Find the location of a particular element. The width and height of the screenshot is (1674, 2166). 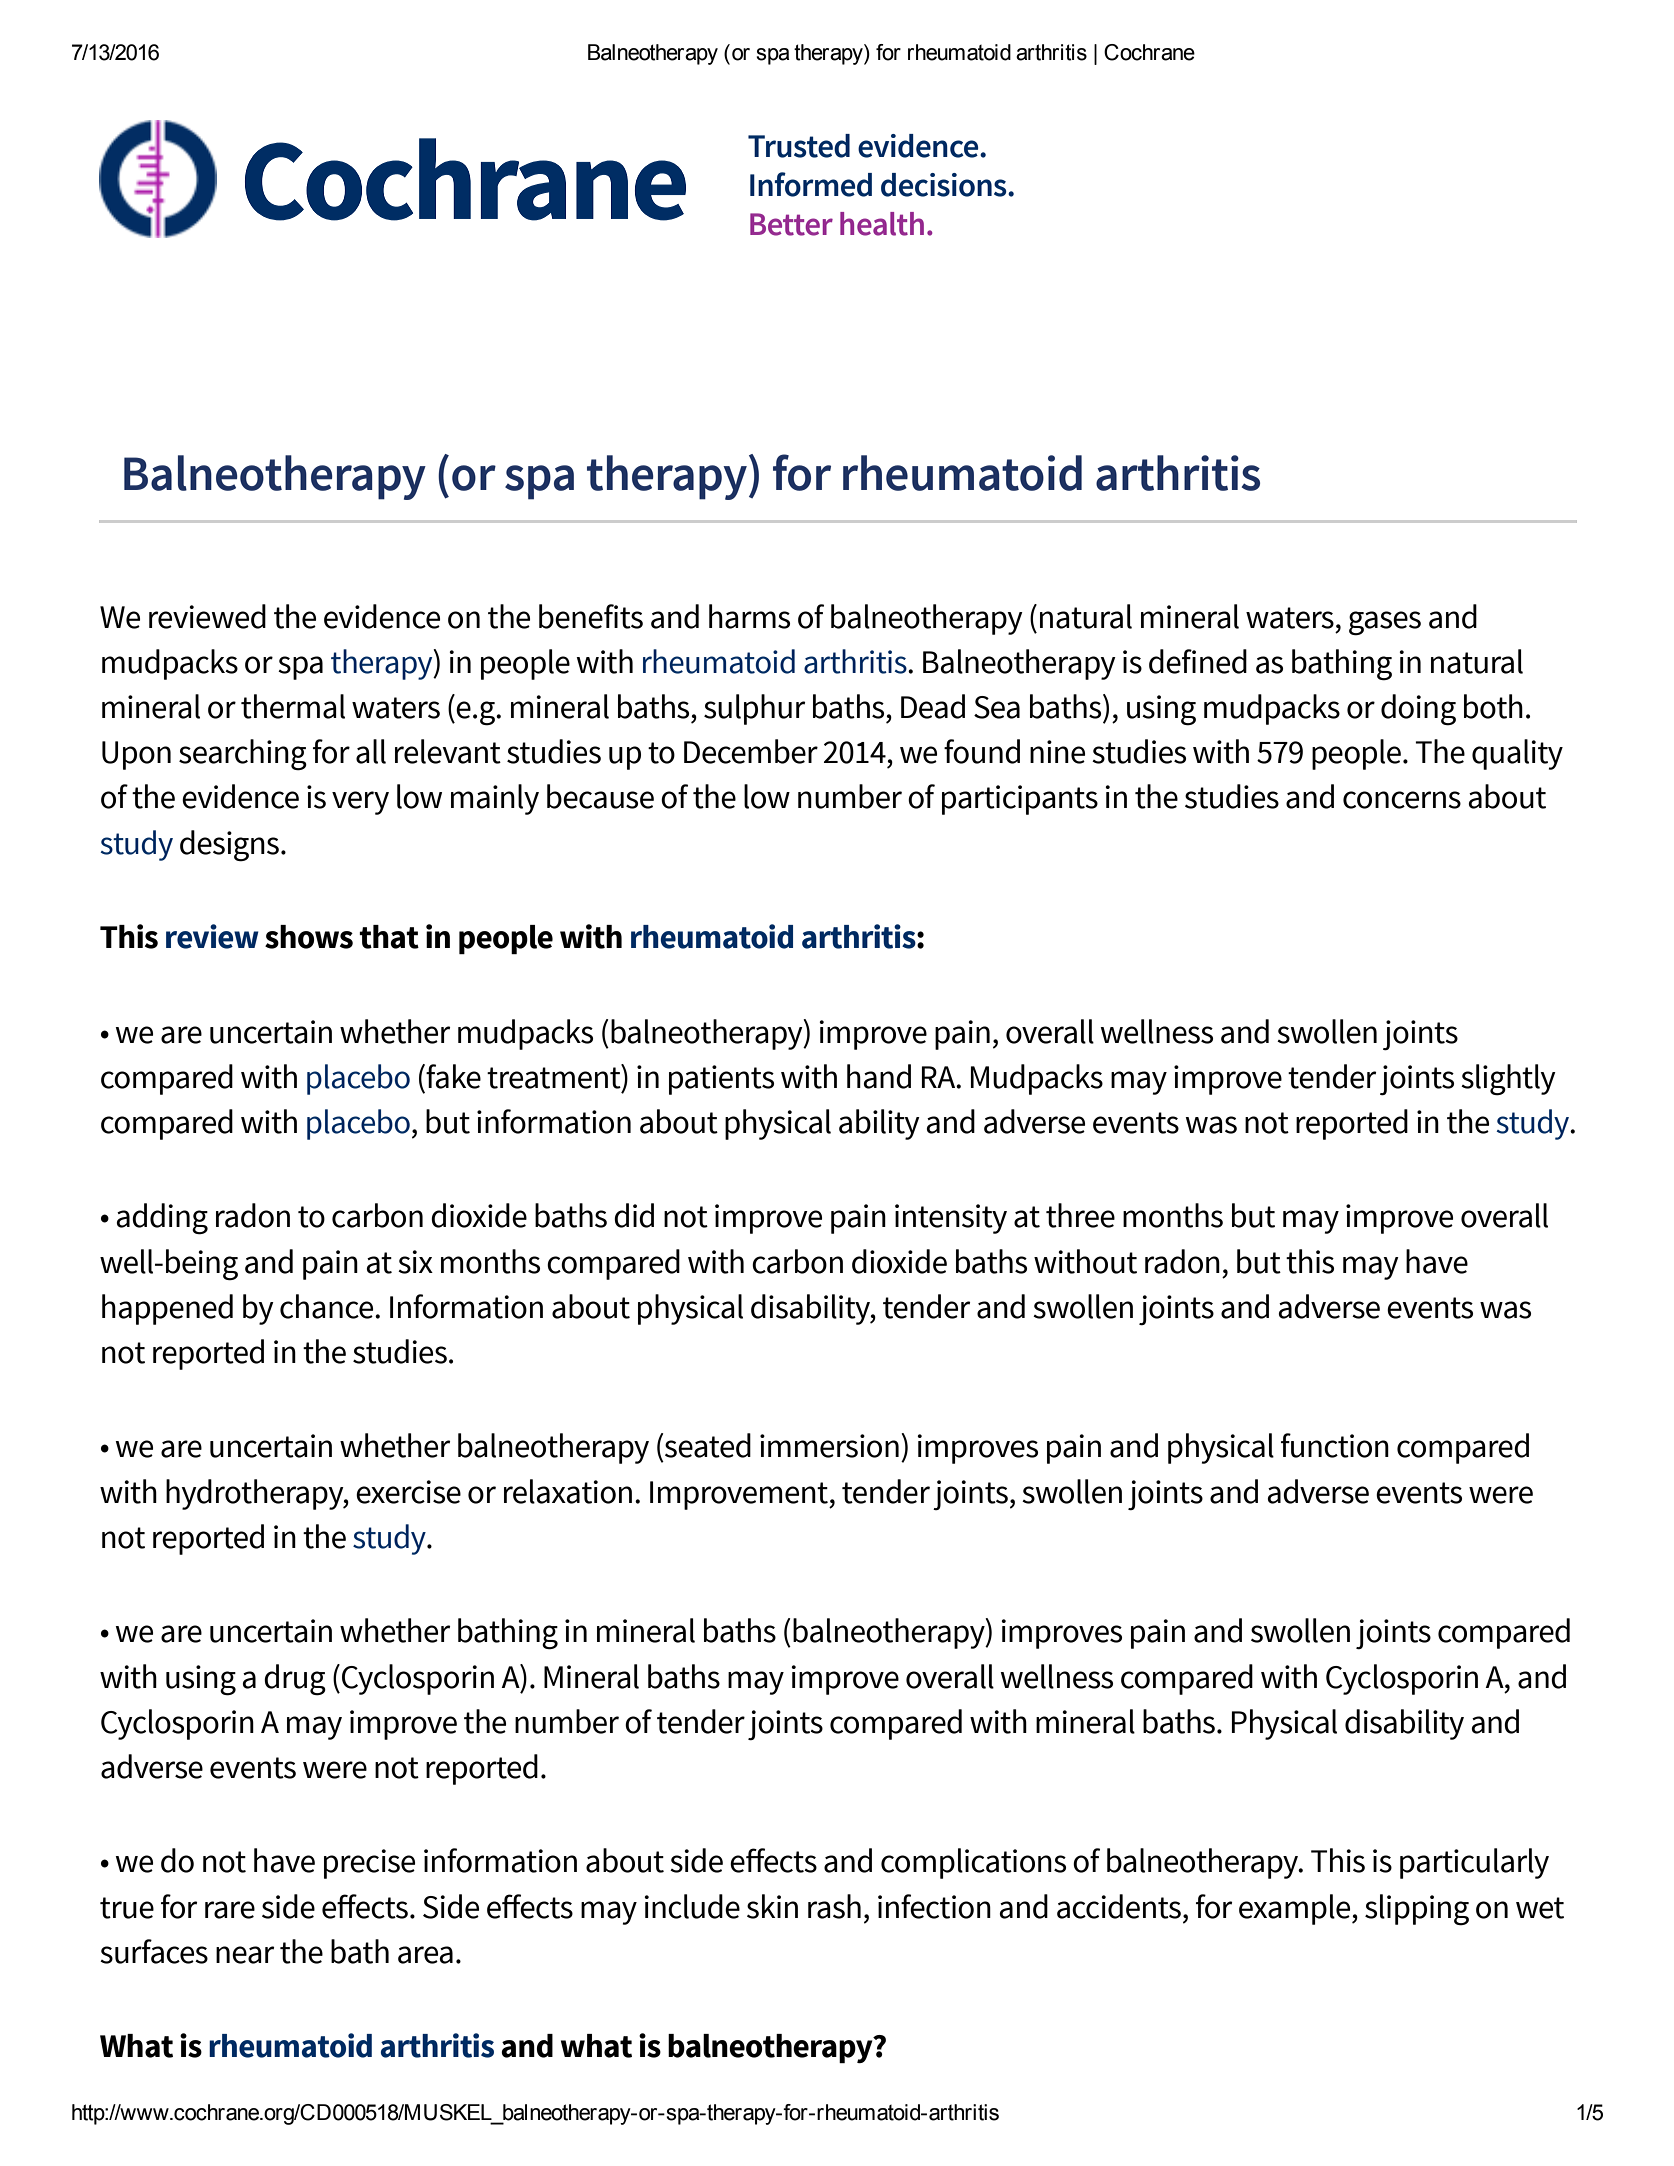

Informed is located at coordinates (811, 184).
